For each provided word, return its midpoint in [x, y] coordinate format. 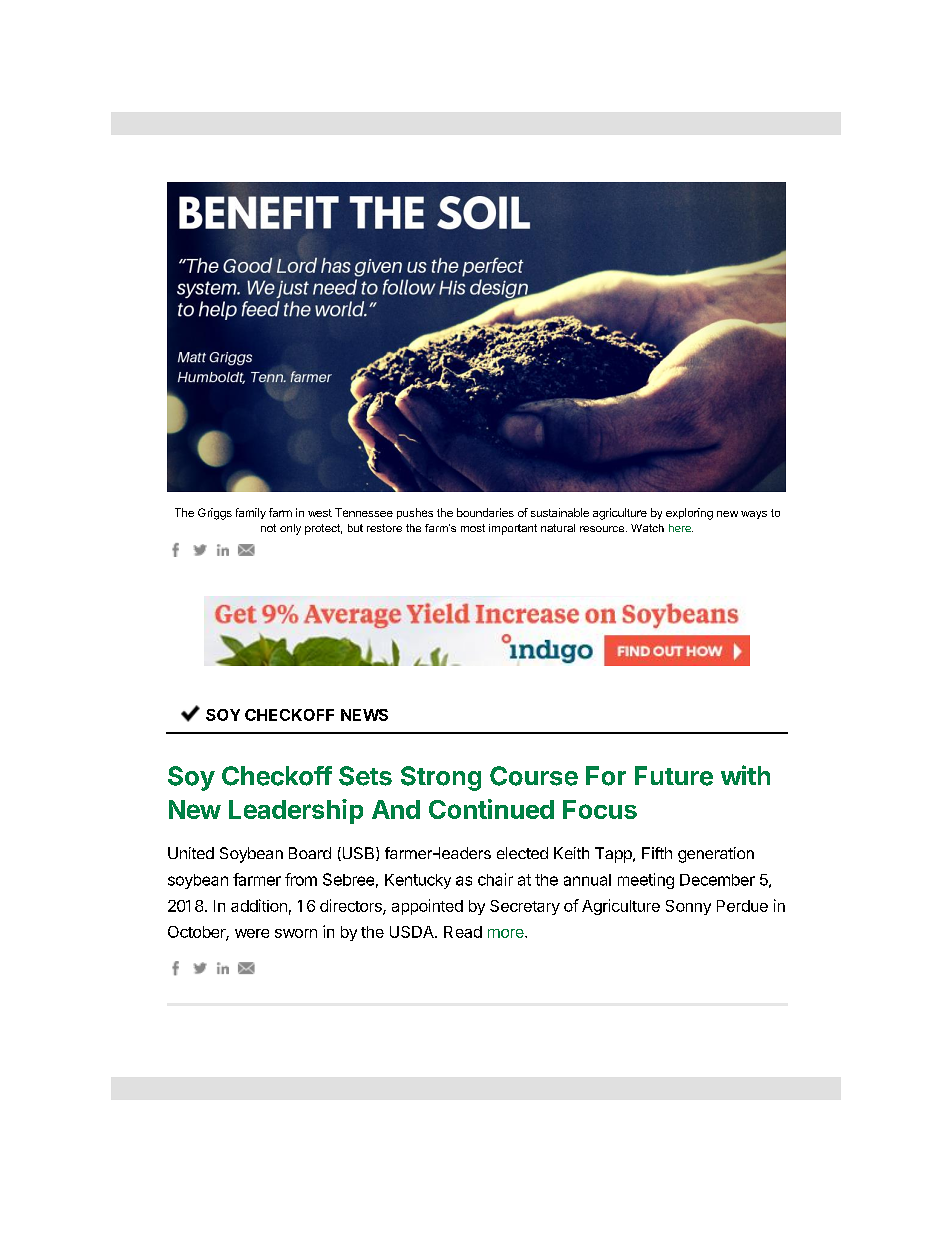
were [252, 933]
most [473, 528]
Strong [441, 778]
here [681, 528]
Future [674, 776]
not [268, 528]
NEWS [364, 715]
